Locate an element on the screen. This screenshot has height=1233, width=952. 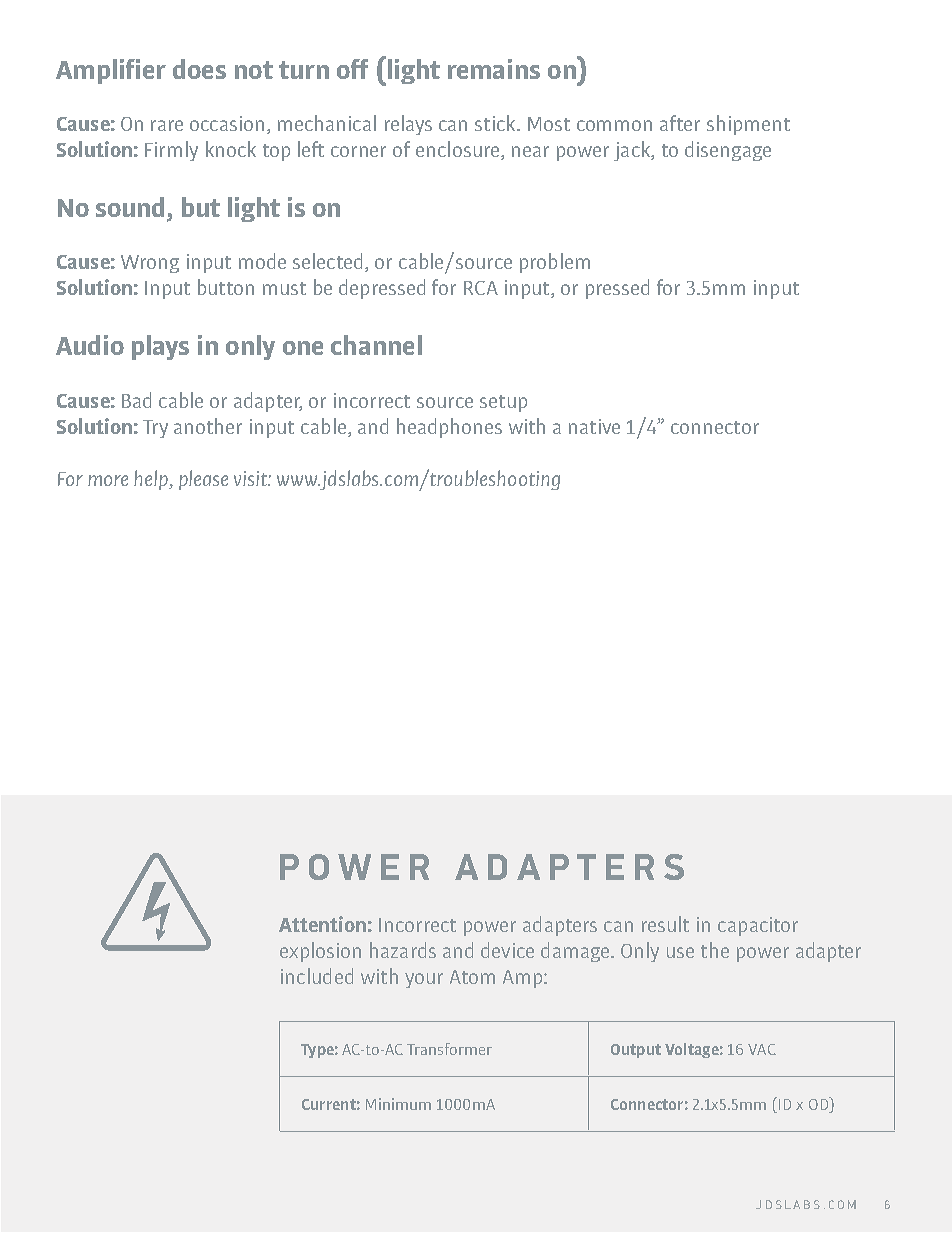
Try is located at coordinates (155, 429).
